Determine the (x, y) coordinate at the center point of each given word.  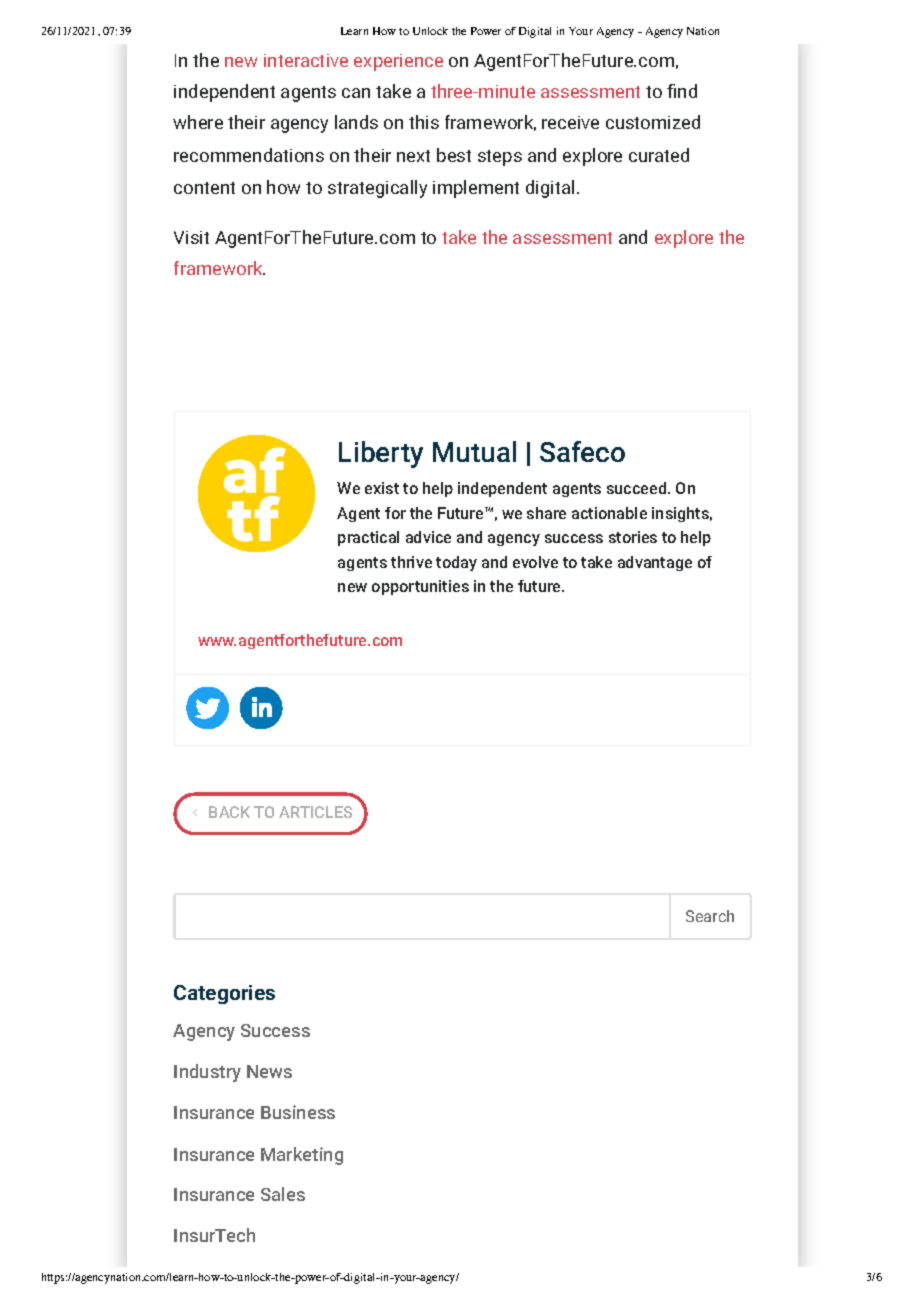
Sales (283, 1194)
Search (710, 916)
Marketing (302, 1156)
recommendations (249, 155)
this (424, 122)
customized (653, 122)
